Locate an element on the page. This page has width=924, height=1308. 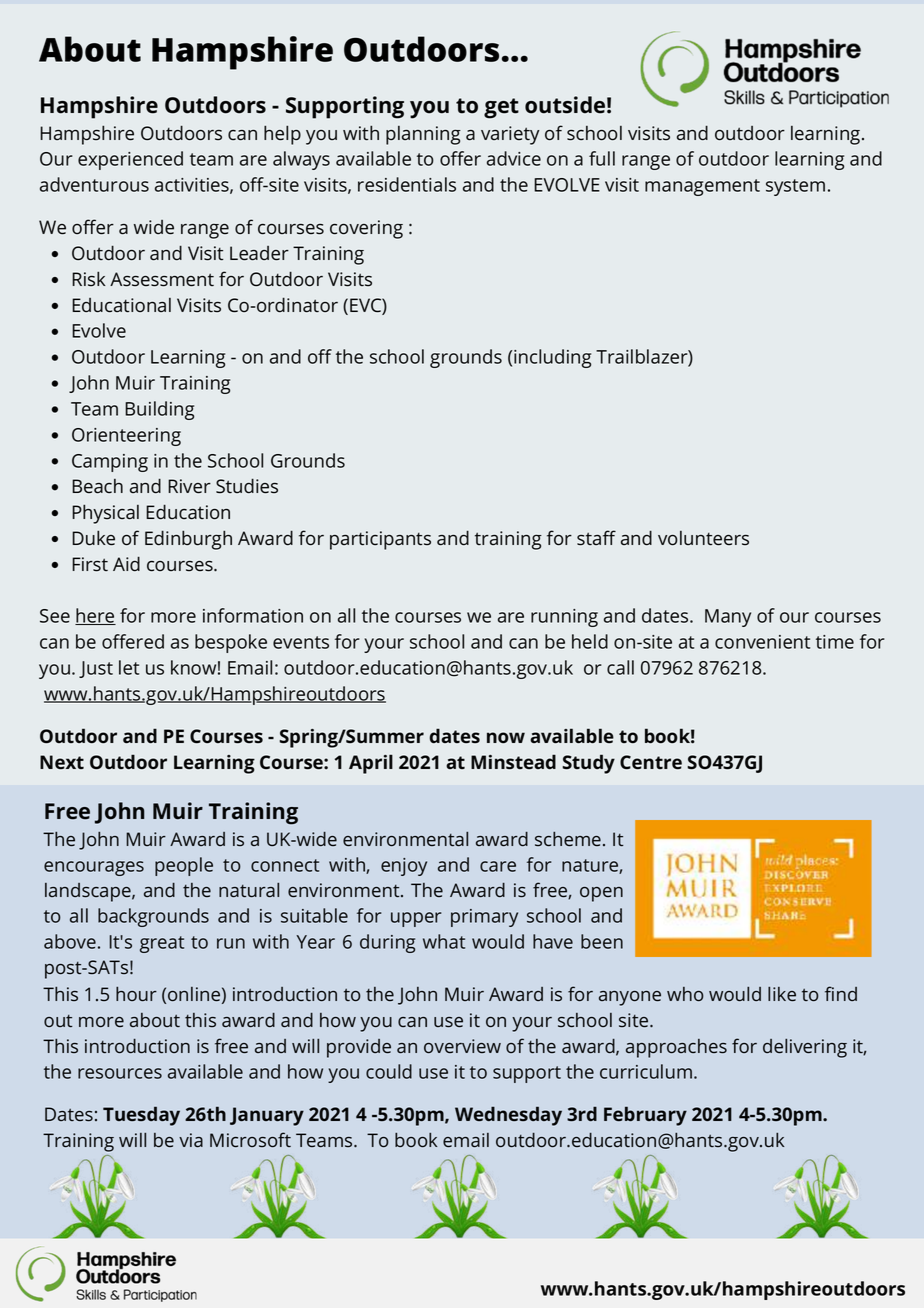
Tuesday is located at coordinates (141, 1116).
